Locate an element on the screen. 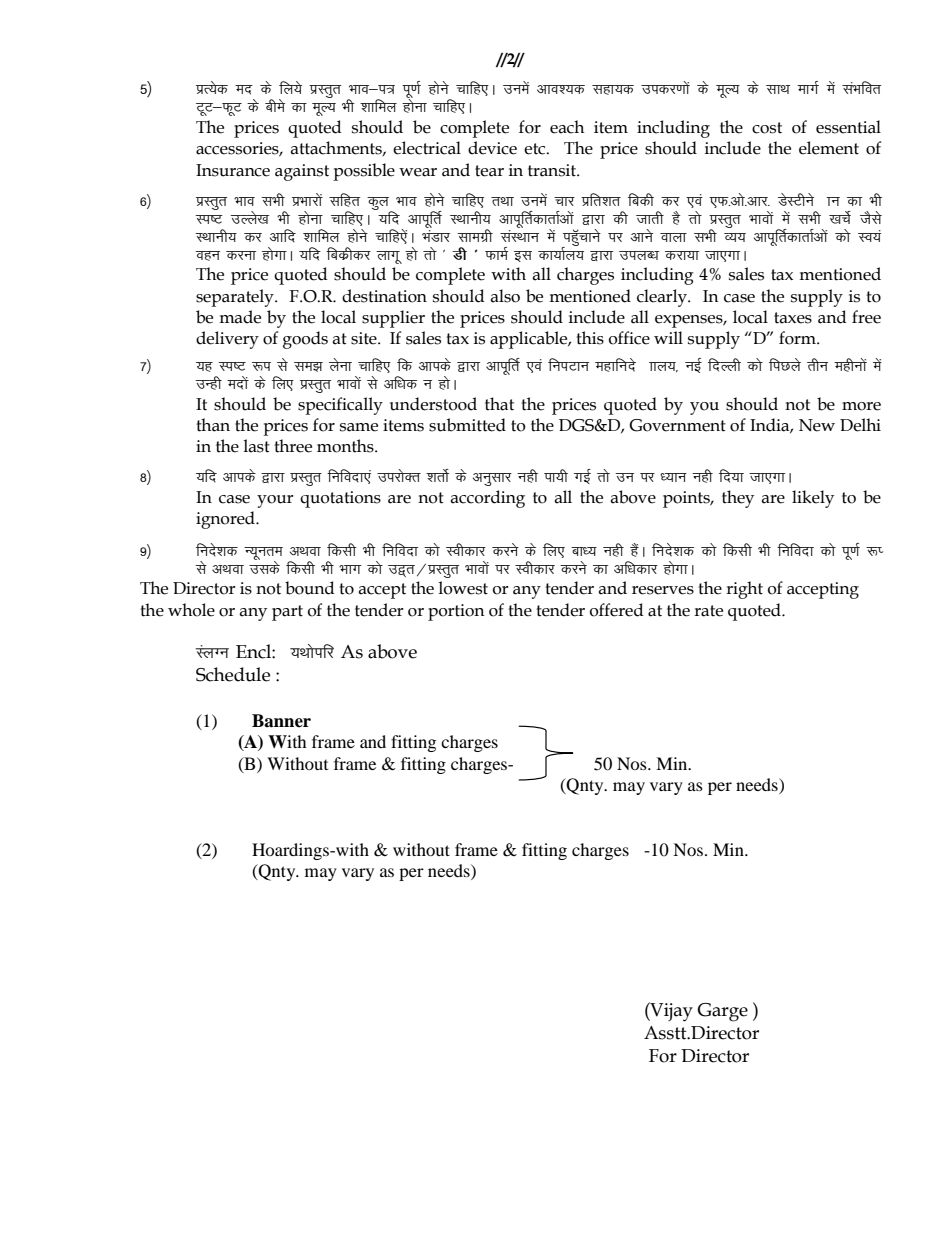  lowest is located at coordinates (463, 588).
